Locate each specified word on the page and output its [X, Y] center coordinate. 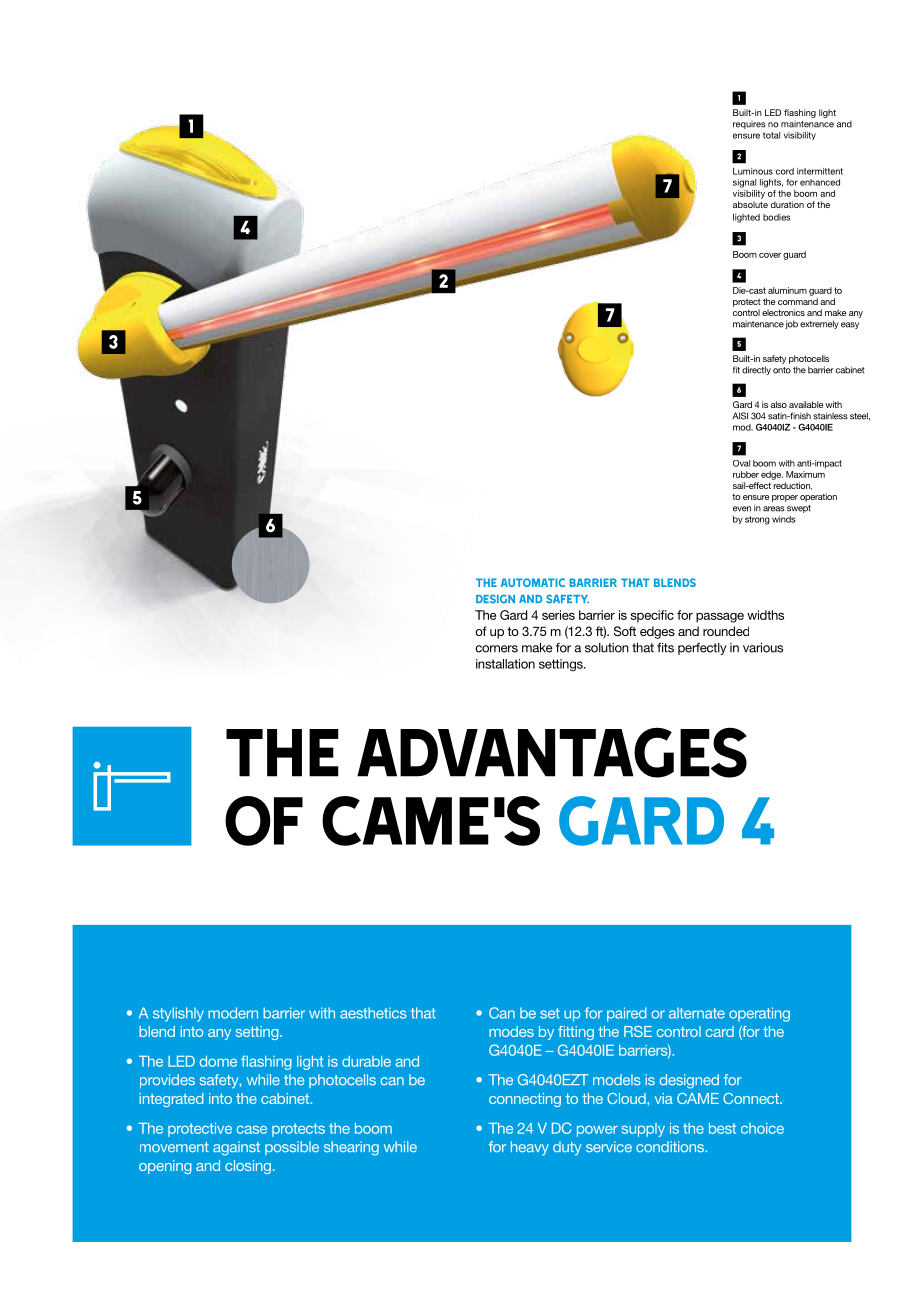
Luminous [753, 171]
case [251, 1129]
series [558, 615]
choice [762, 1128]
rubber [746, 474]
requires [749, 125]
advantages [552, 752]
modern [233, 1013]
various [763, 648]
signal [744, 183]
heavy [530, 1148]
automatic [533, 582]
